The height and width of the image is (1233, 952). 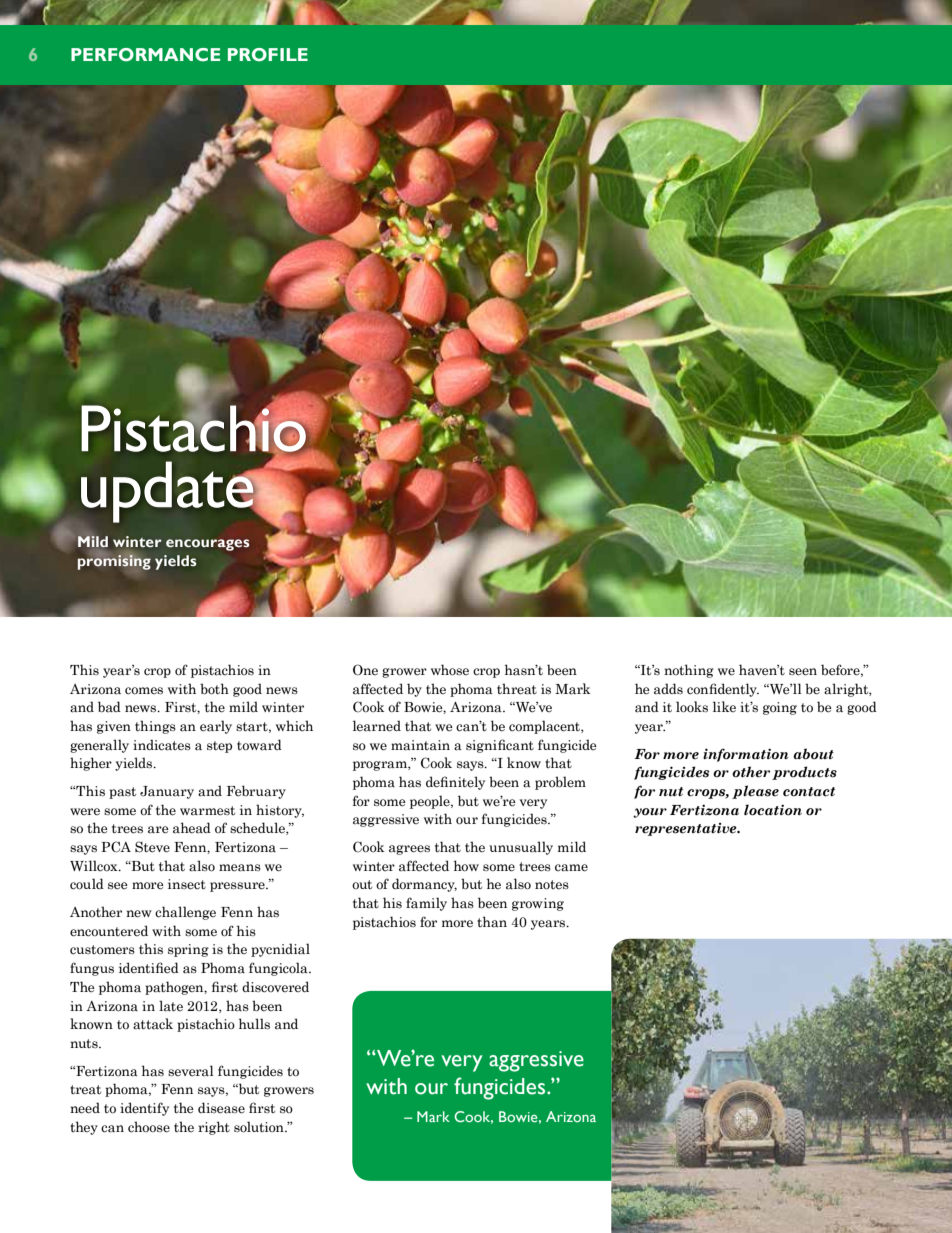 I want to click on how, so click(x=466, y=865).
